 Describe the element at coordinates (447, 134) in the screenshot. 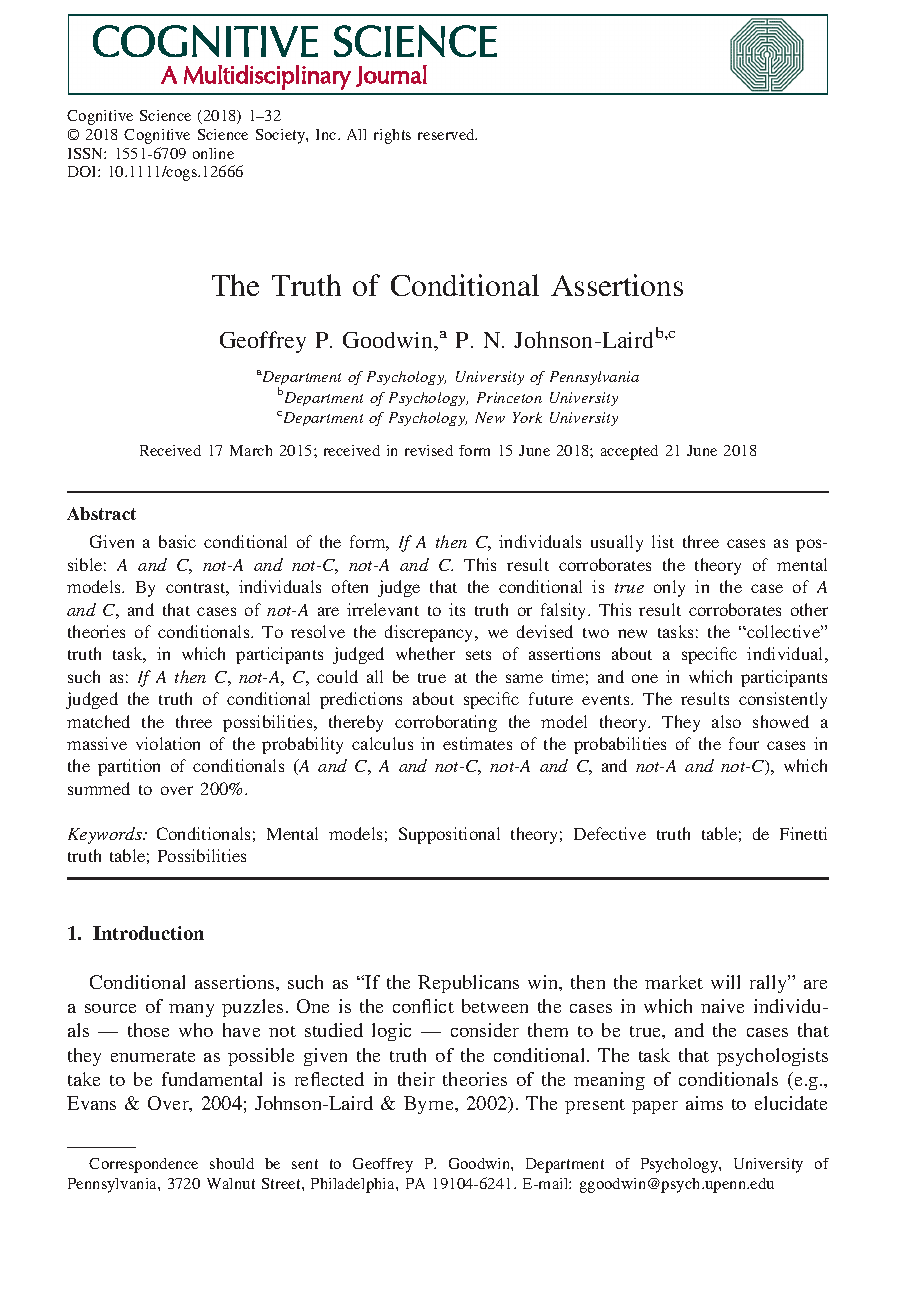

I see `reserved` at that location.
